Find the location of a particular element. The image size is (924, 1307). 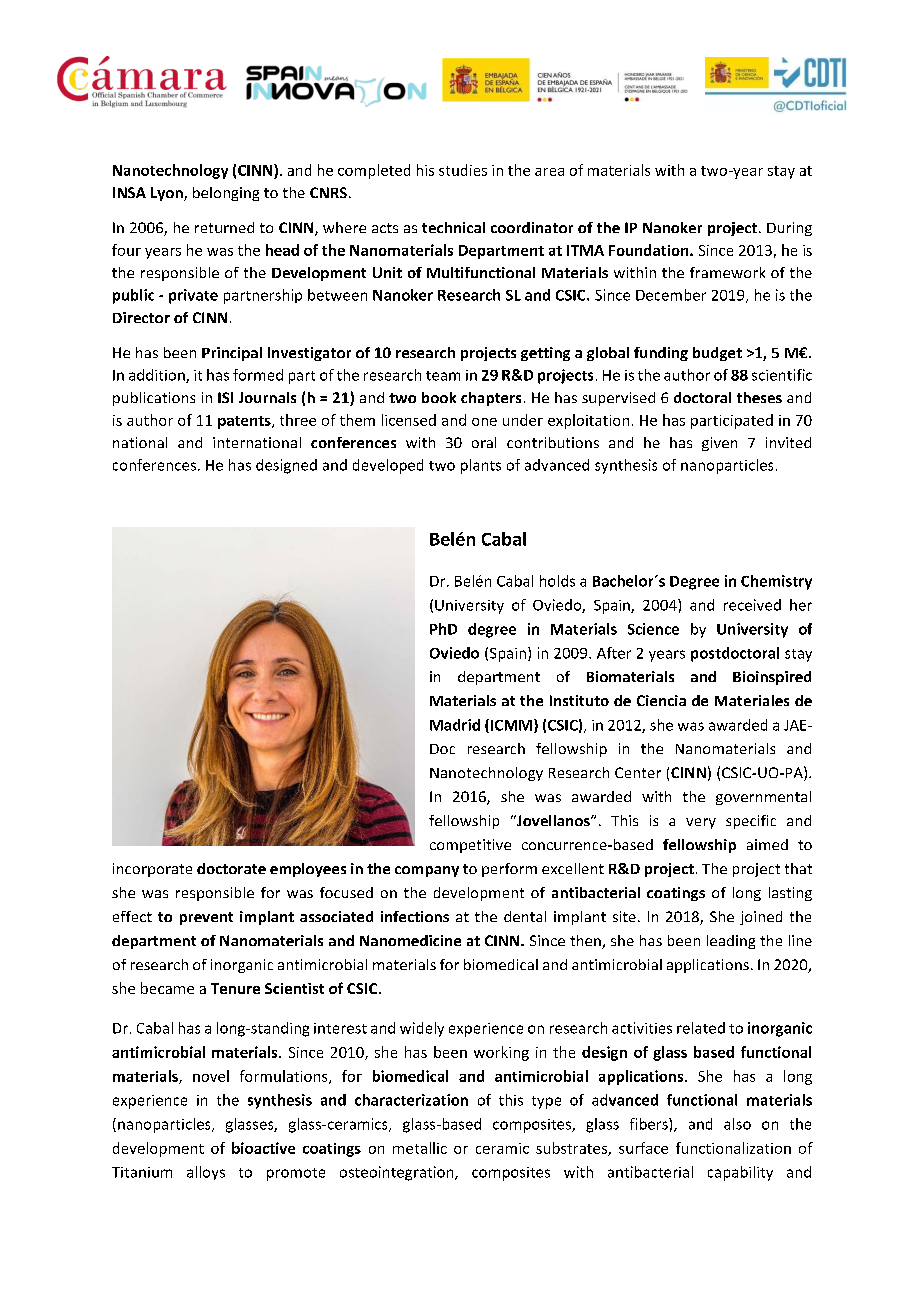

also is located at coordinates (737, 1124).
